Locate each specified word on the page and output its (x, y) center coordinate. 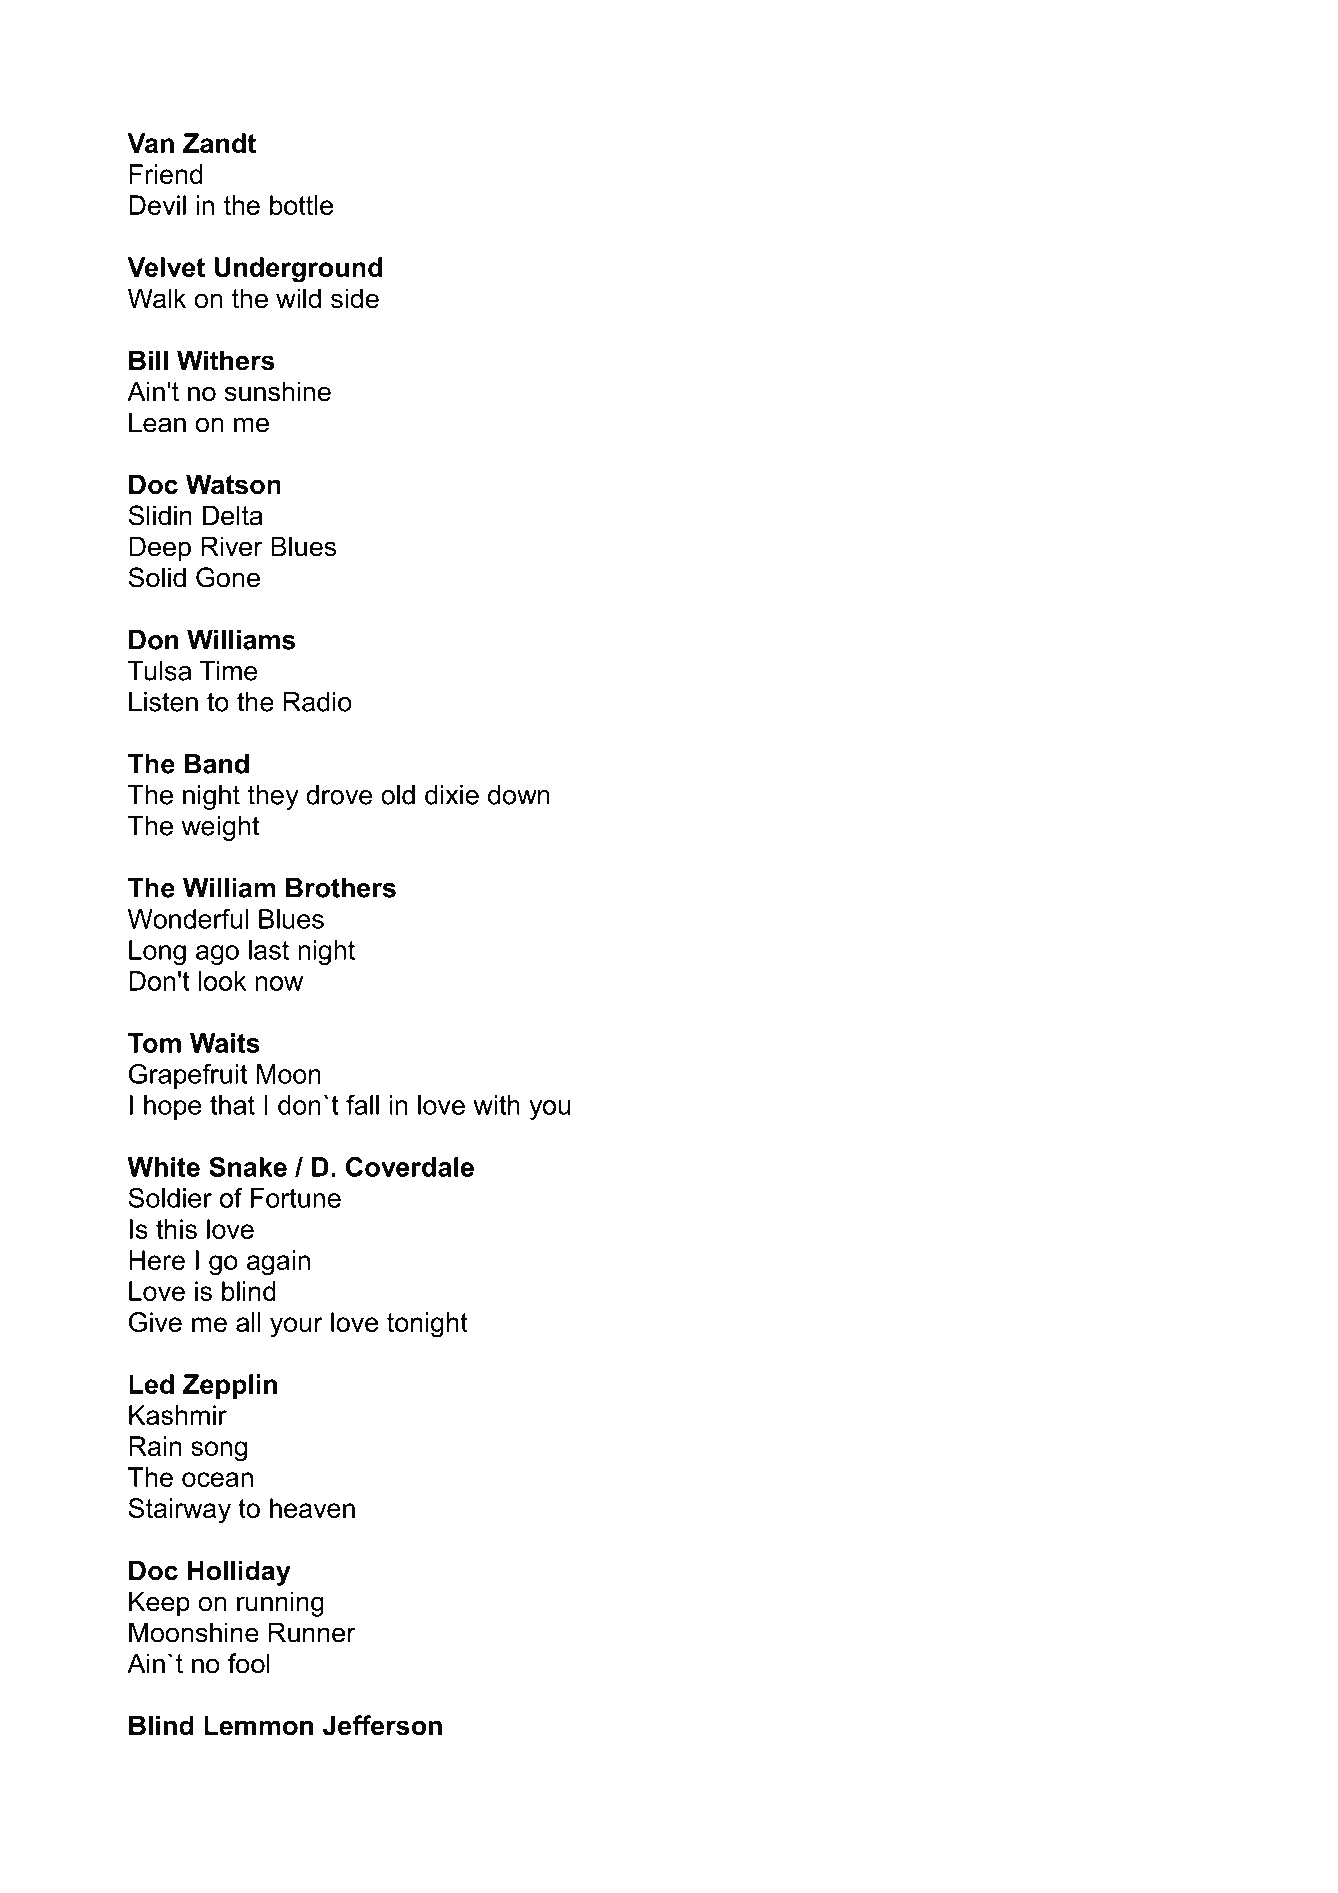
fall (362, 1105)
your (296, 1327)
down (519, 795)
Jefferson (382, 1725)
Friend (165, 174)
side (355, 298)
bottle (301, 205)
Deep (160, 549)
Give (155, 1322)
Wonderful (188, 919)
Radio (318, 702)
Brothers (341, 888)
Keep (159, 1604)
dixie (452, 795)
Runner (312, 1632)
